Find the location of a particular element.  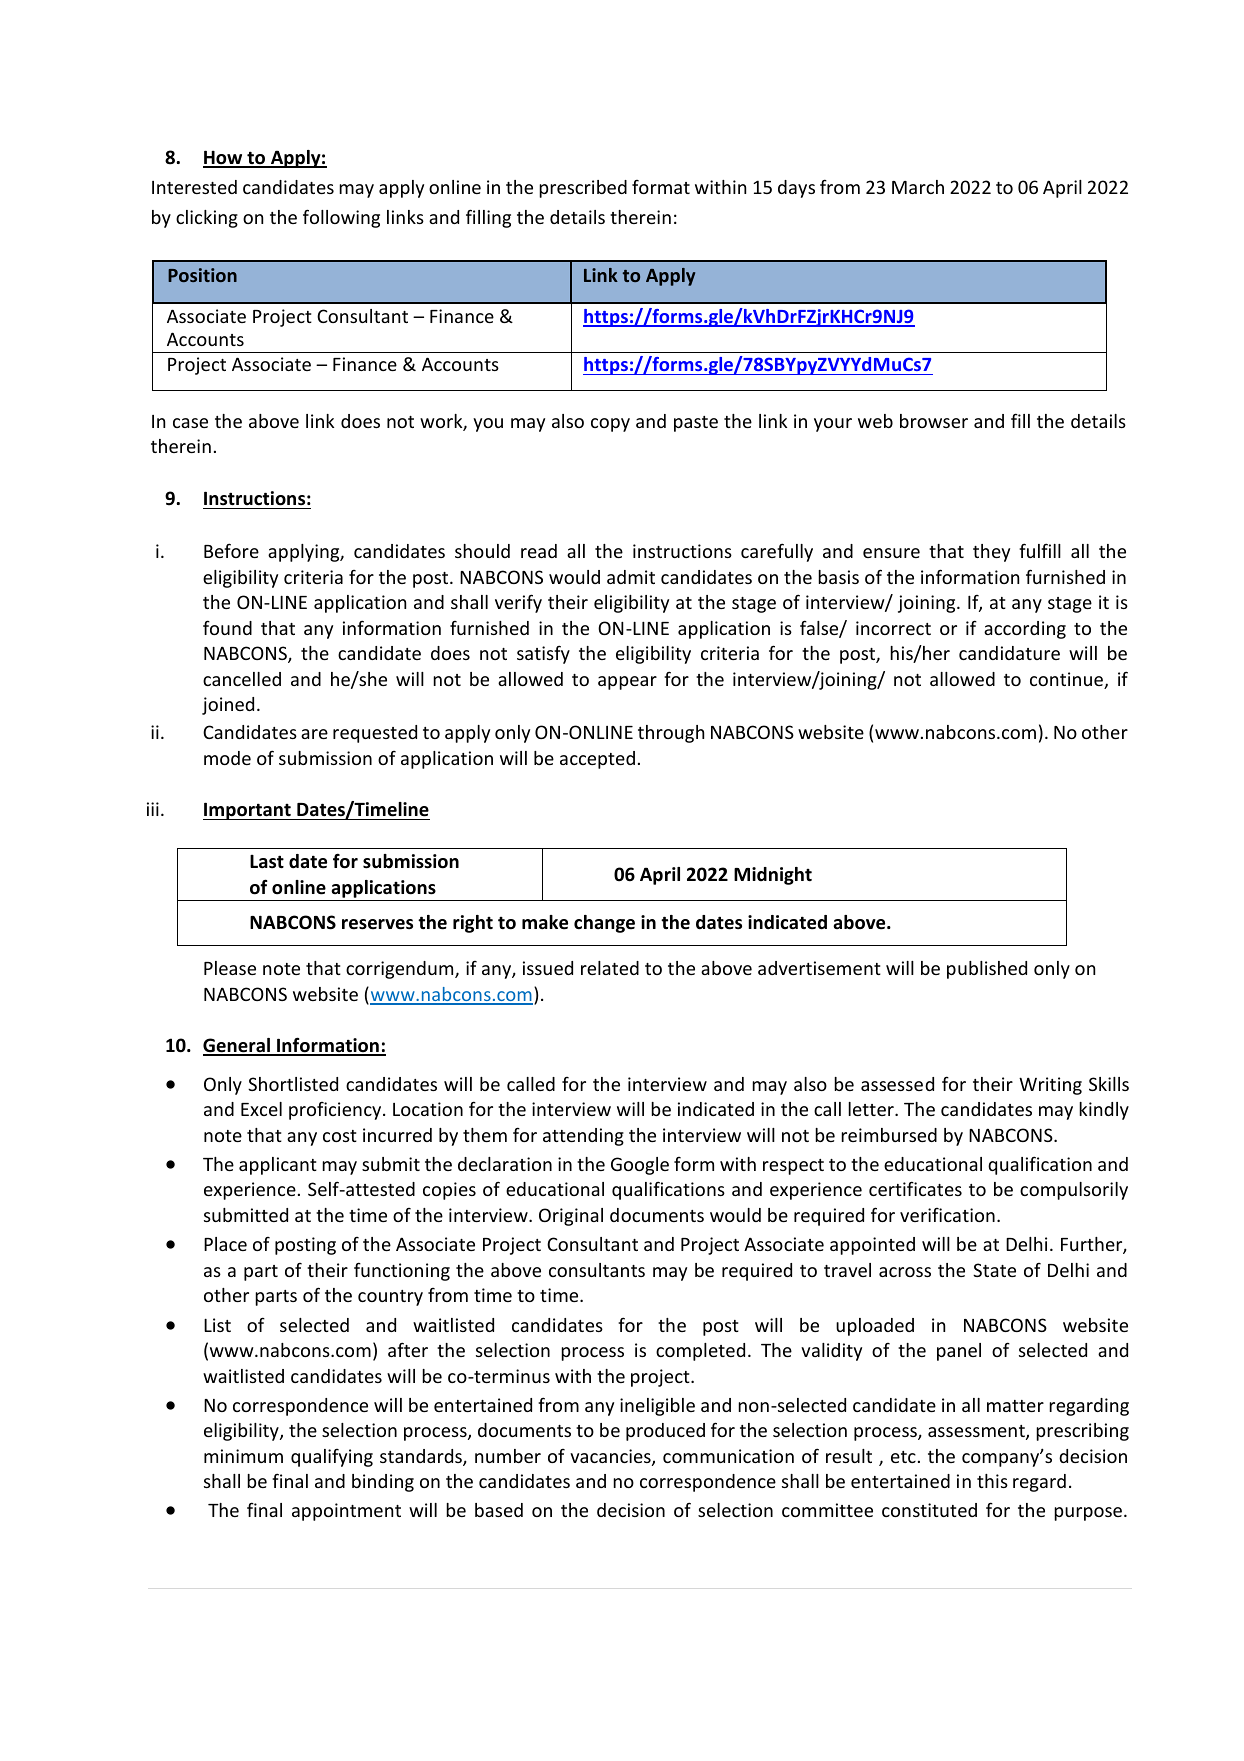

accepted is located at coordinates (597, 760).
